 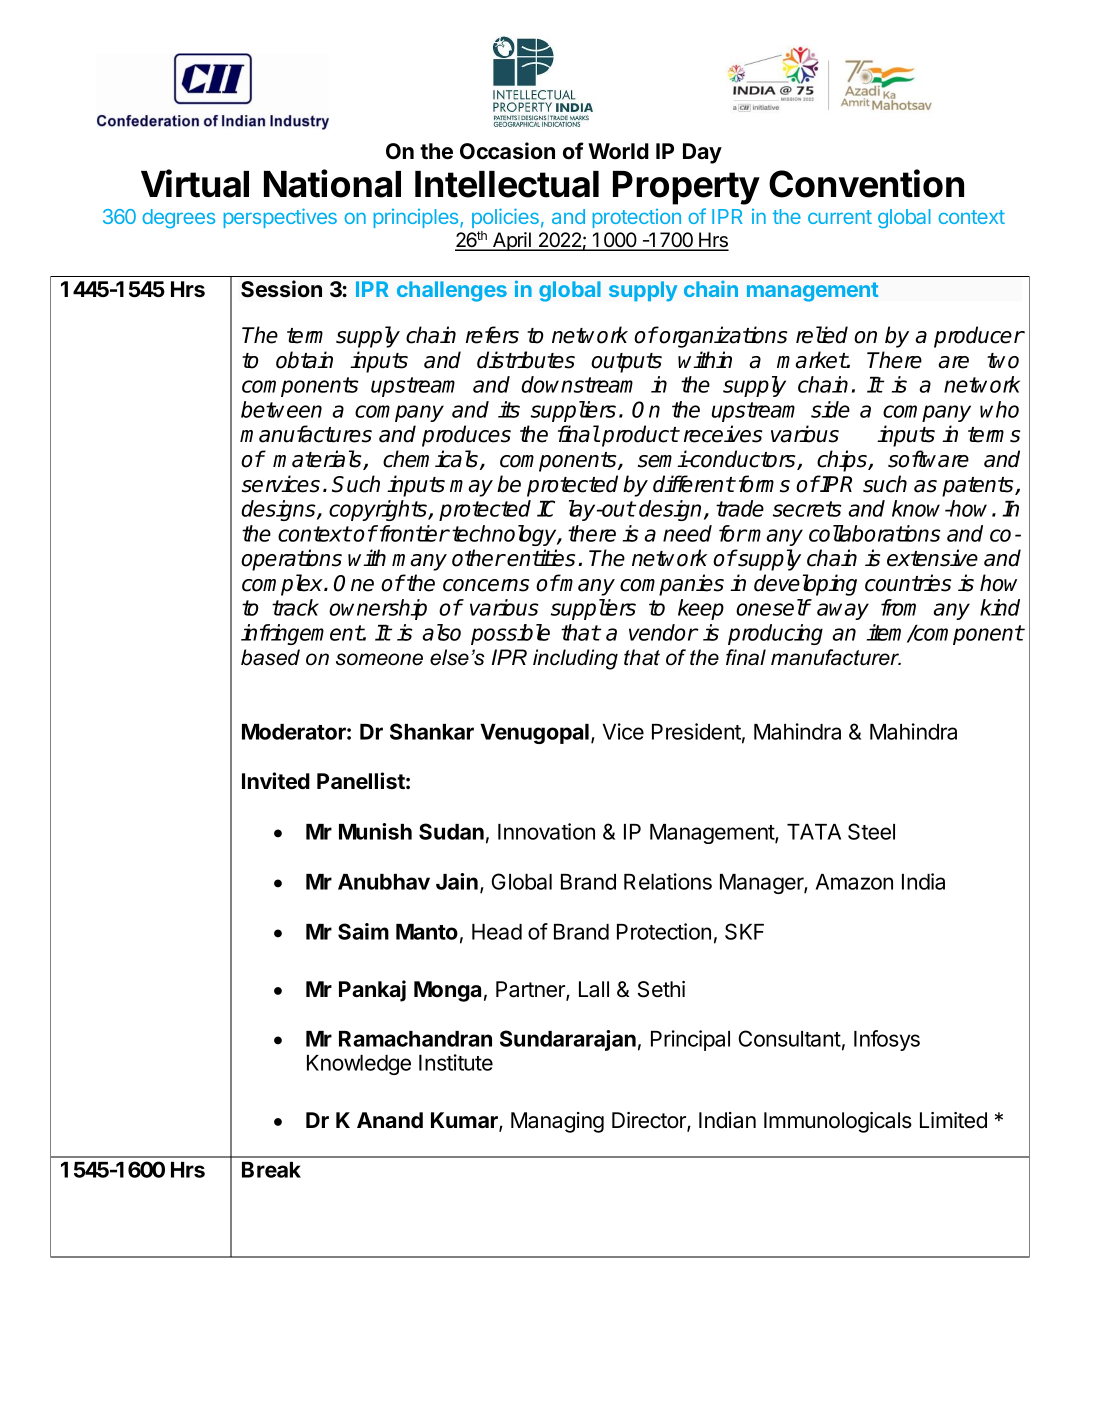 What do you see at coordinates (866, 183) in the image?
I see `Convention` at bounding box center [866, 183].
